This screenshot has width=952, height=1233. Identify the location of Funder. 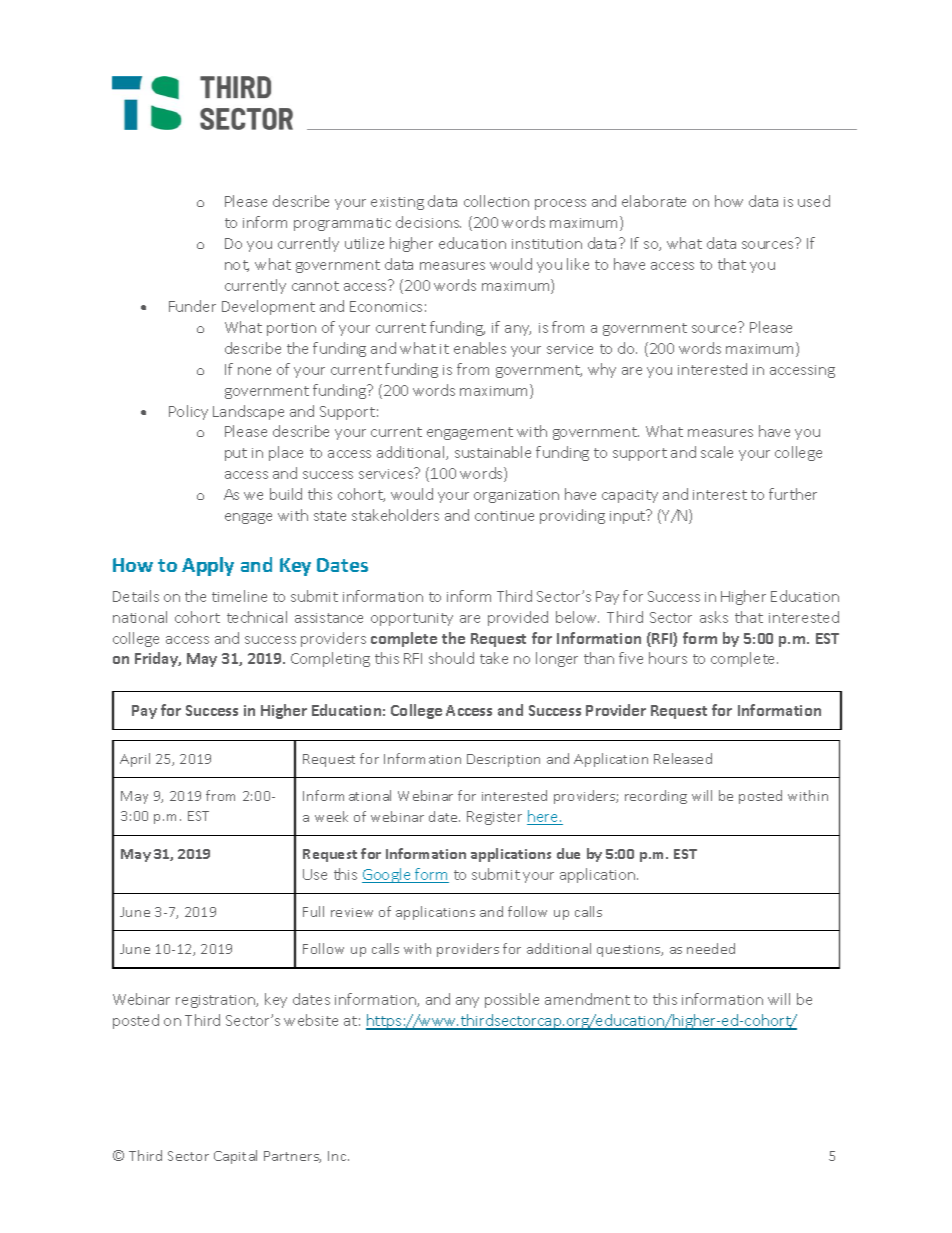
(192, 306).
